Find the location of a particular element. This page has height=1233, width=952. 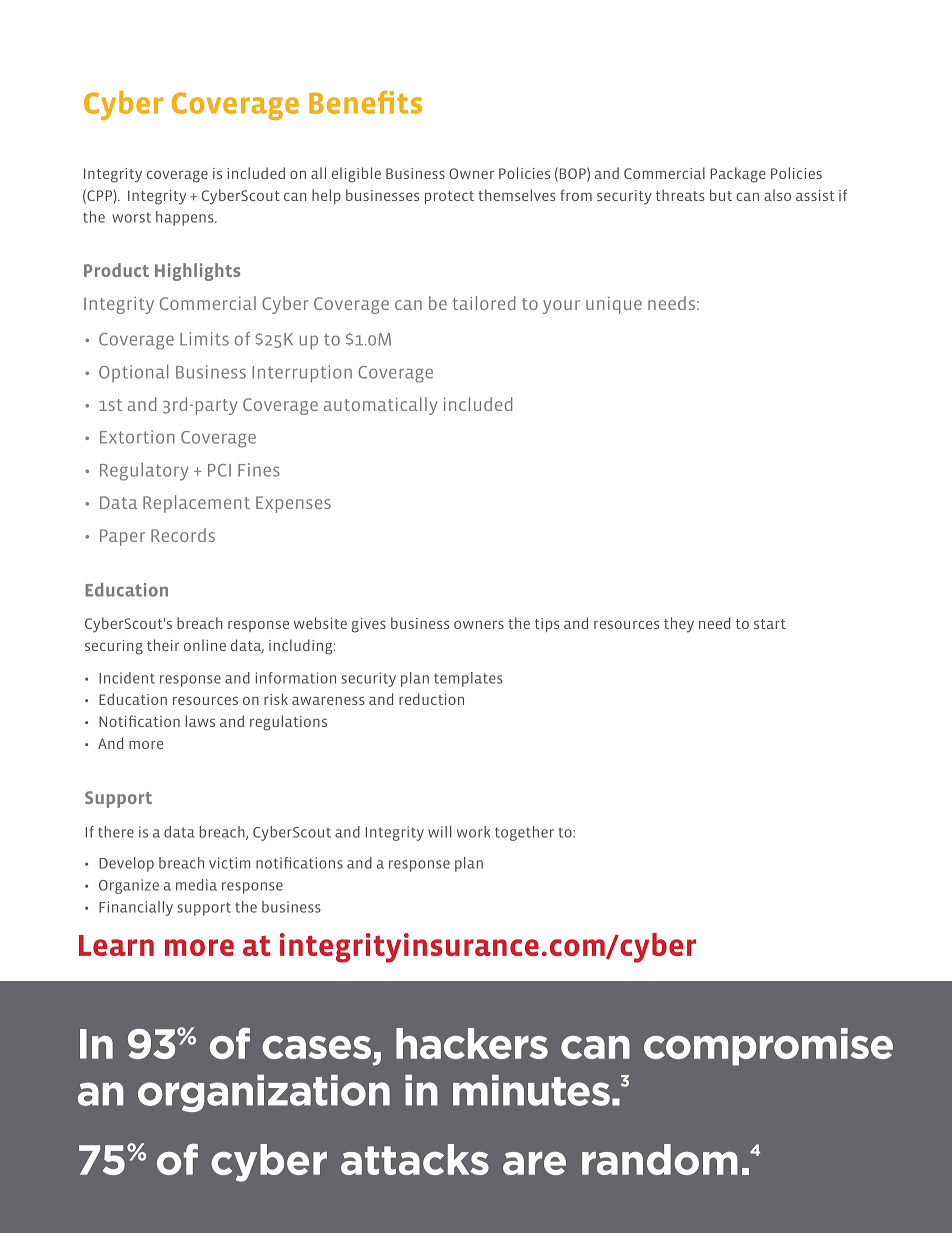

work is located at coordinates (473, 832).
